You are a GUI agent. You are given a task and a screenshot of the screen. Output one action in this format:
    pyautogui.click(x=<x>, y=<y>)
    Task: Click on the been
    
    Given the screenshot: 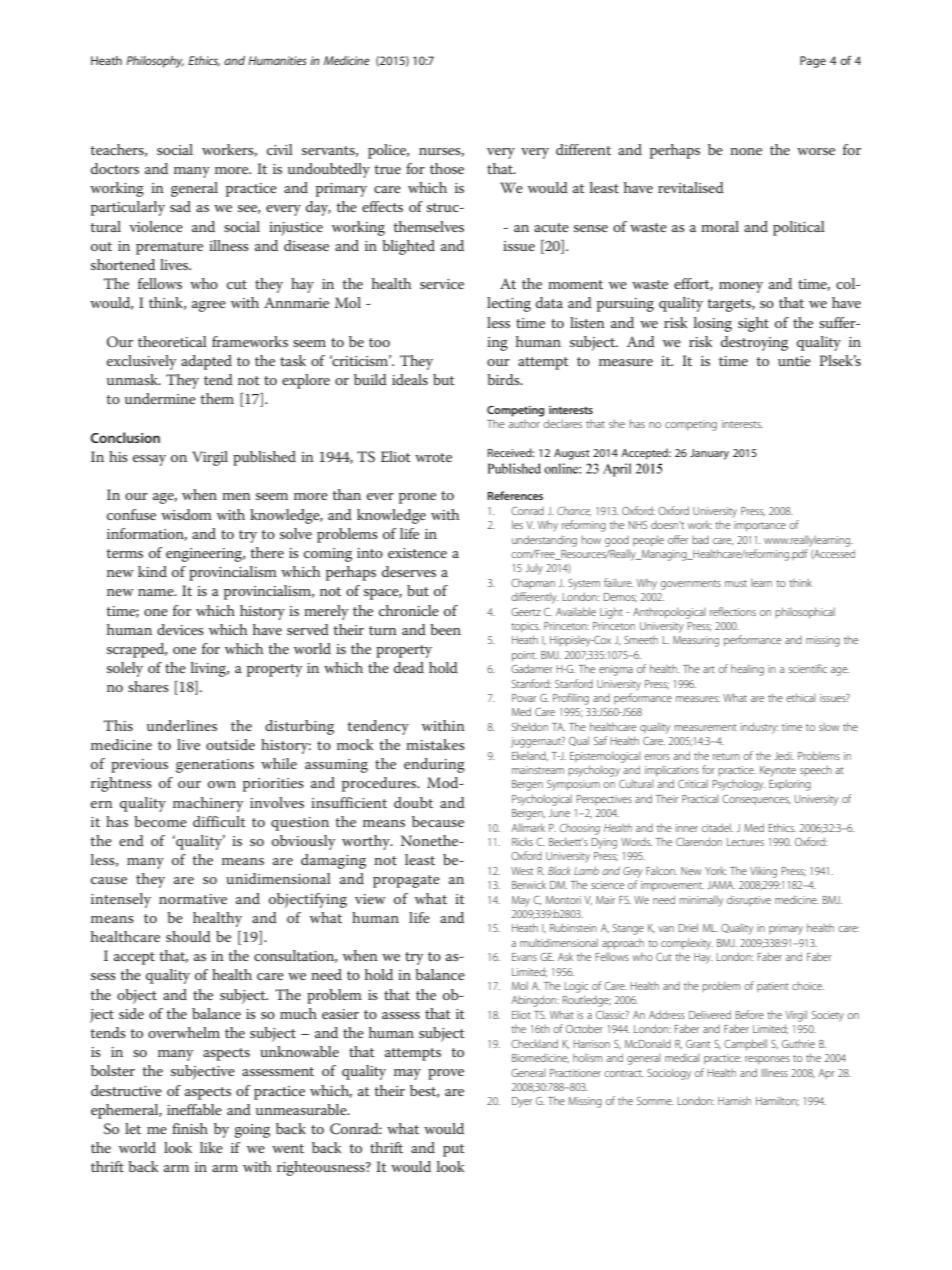 What is the action you would take?
    pyautogui.click(x=445, y=629)
